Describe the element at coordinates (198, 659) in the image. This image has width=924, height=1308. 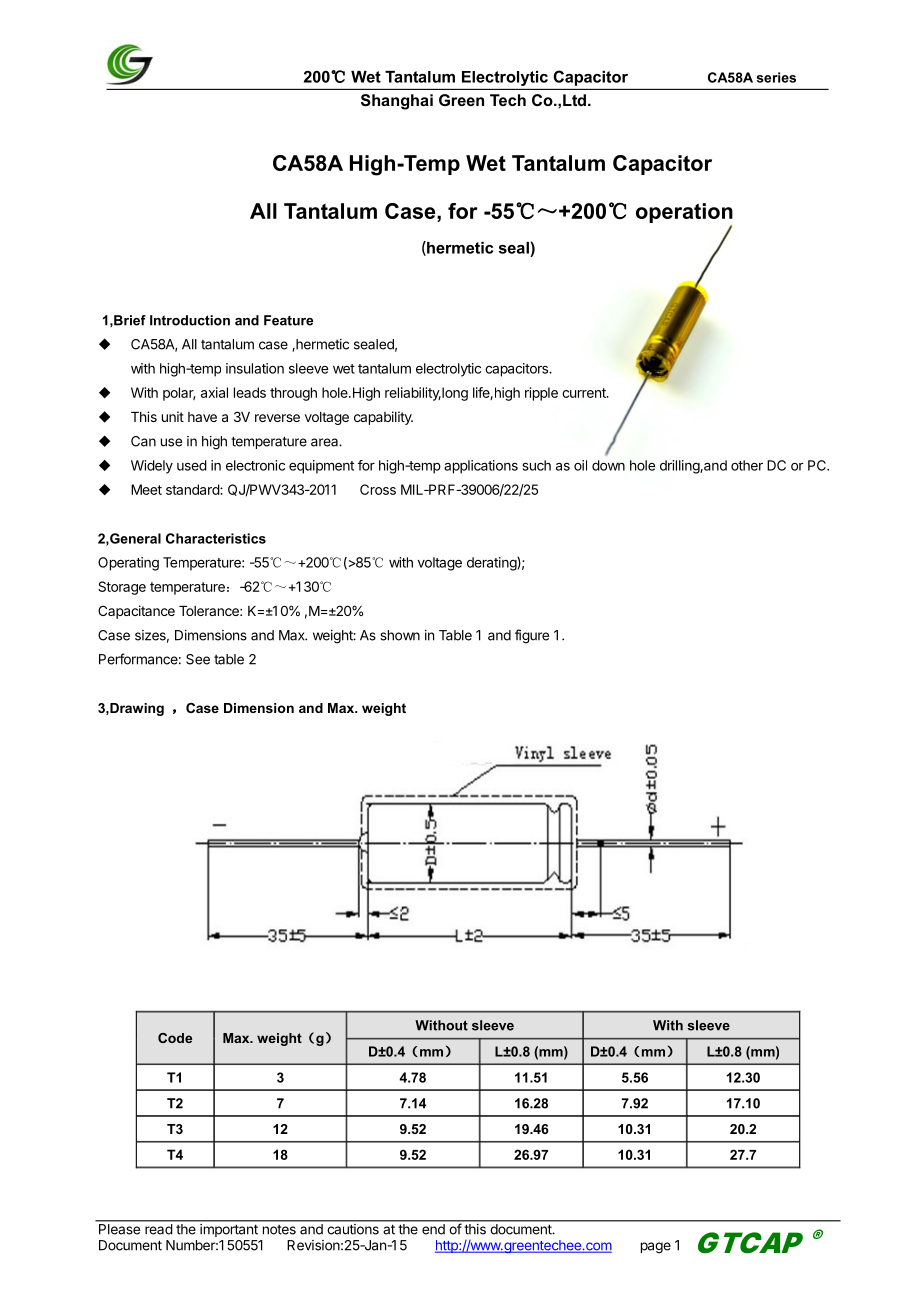
I see `See` at that location.
